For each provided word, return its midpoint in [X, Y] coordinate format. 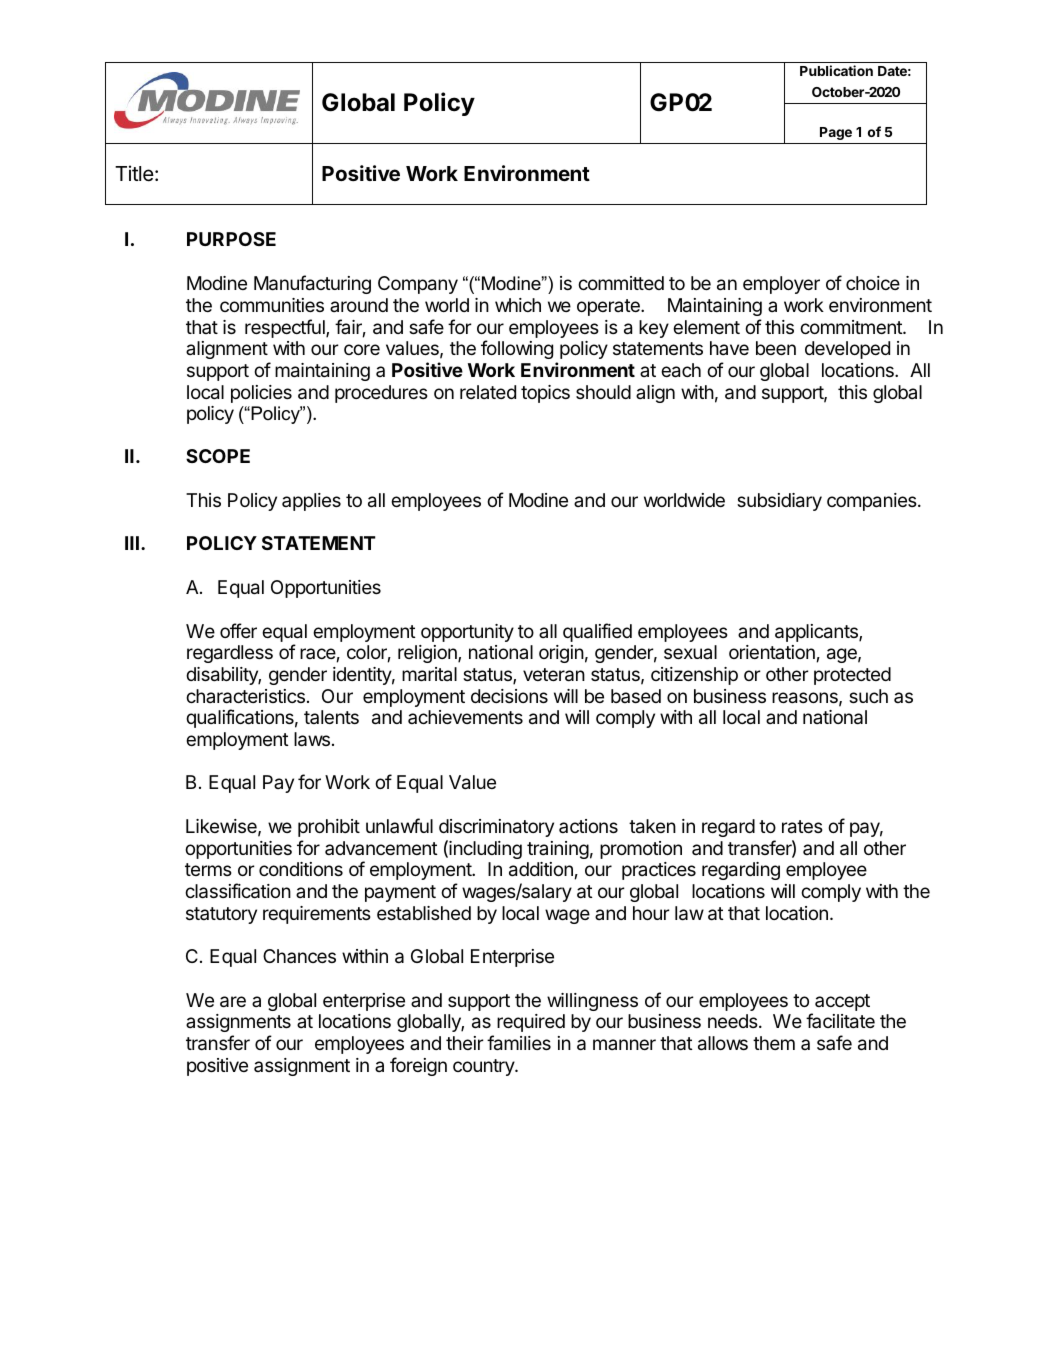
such [868, 696]
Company [418, 285]
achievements [465, 717]
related [488, 392]
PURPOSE [231, 239]
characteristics [245, 696]
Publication [836, 70]
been [776, 348]
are [233, 1002]
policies [261, 394]
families [519, 1043]
